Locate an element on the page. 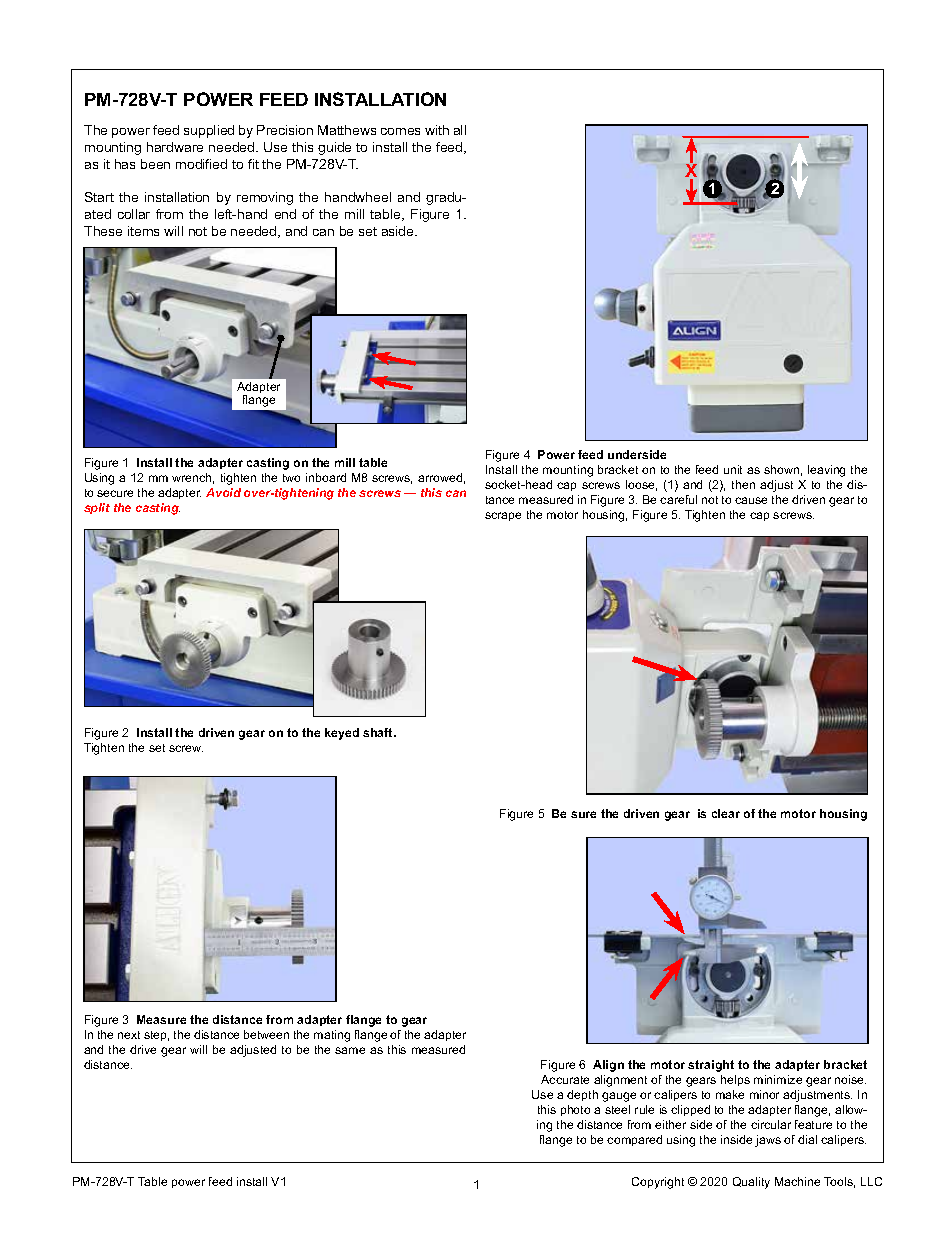  with is located at coordinates (437, 130).
